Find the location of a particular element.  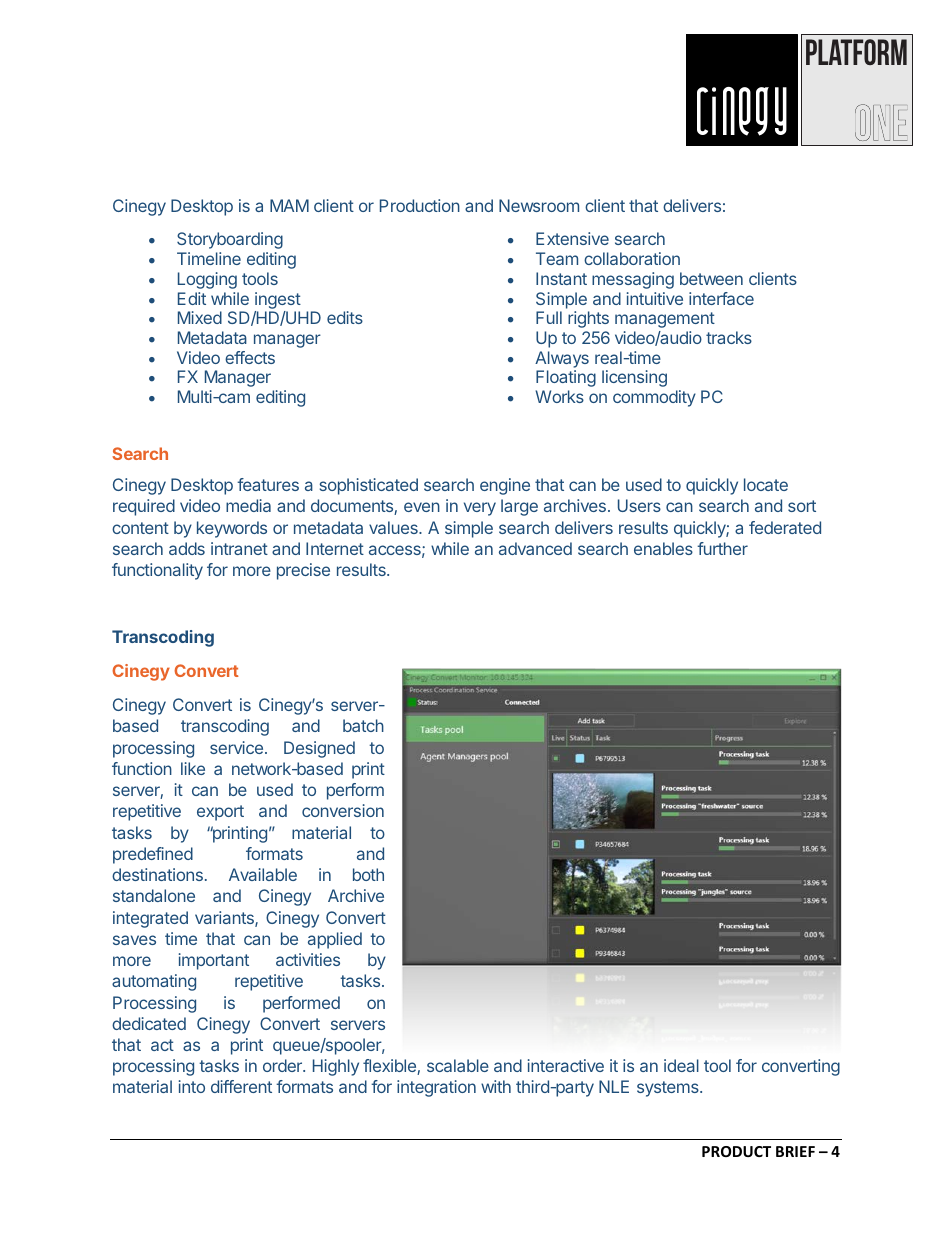

PLATFORM is located at coordinates (856, 52).
